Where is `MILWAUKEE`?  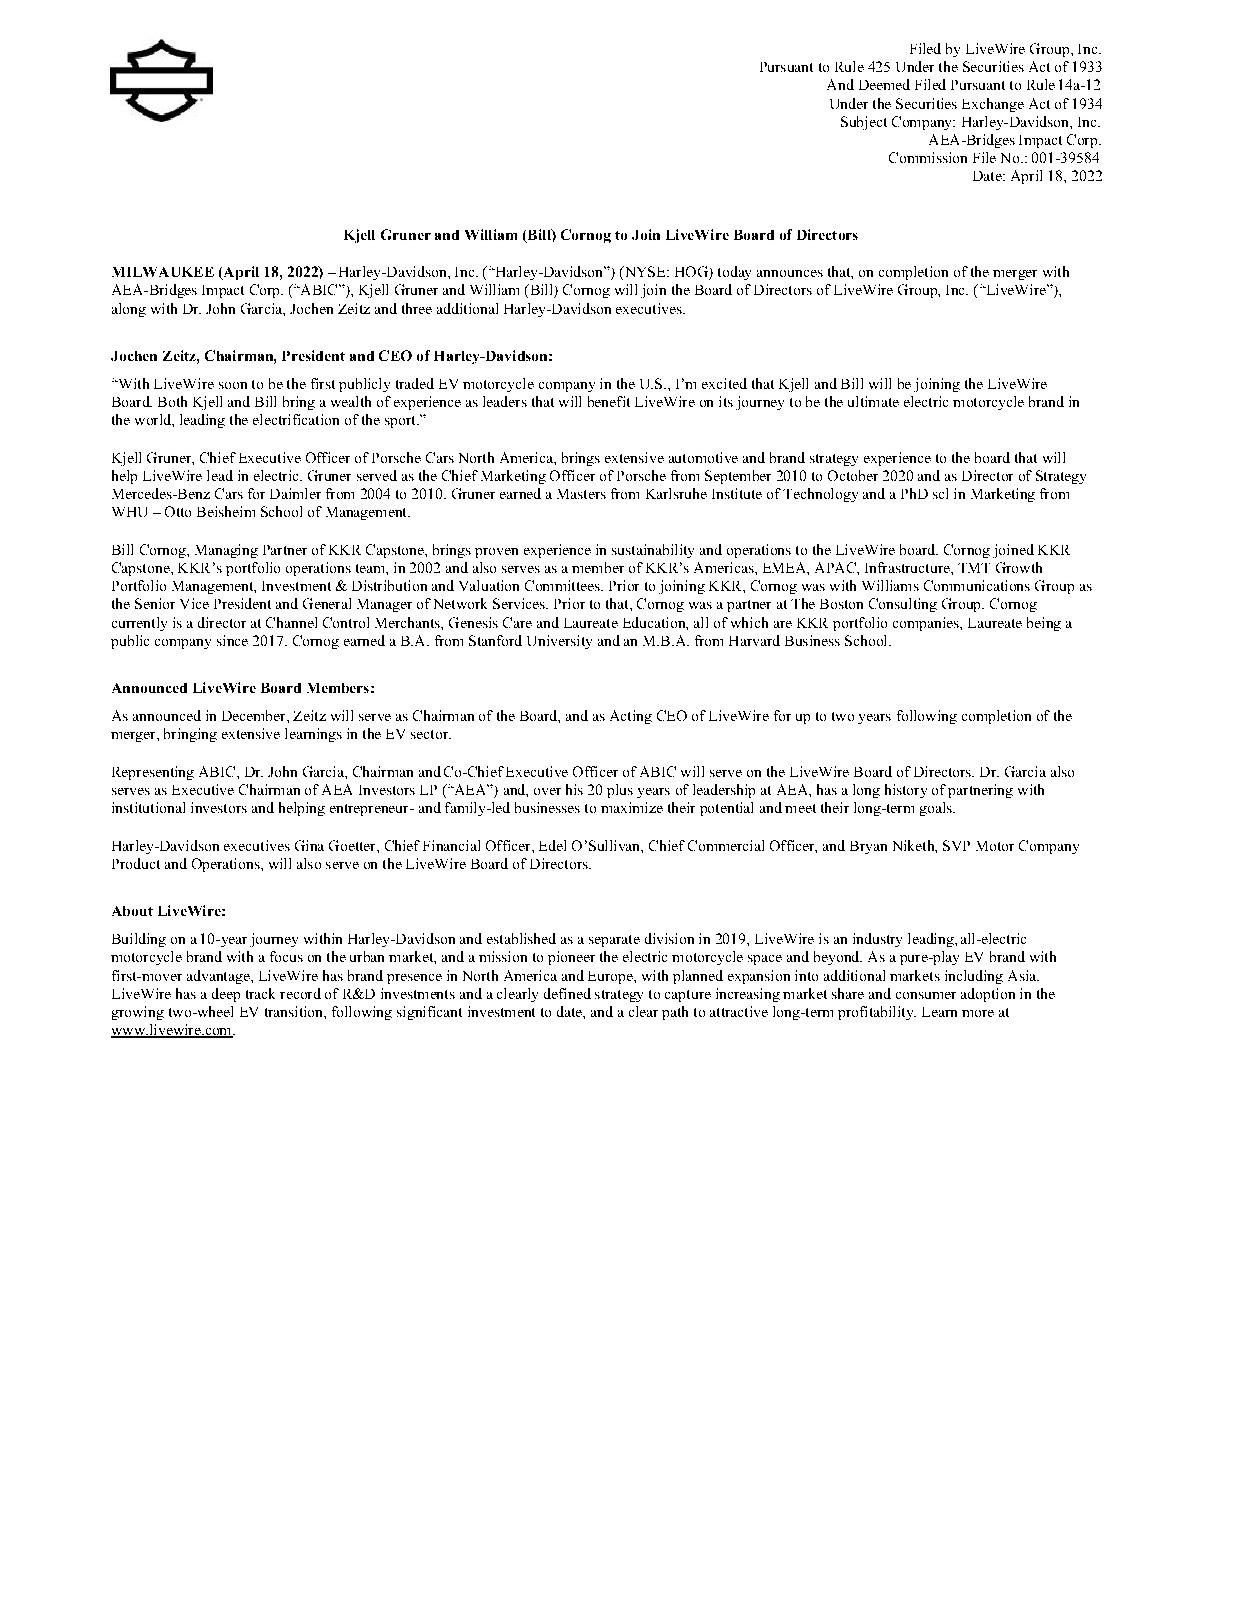 MILWAUKEE is located at coordinates (163, 272).
